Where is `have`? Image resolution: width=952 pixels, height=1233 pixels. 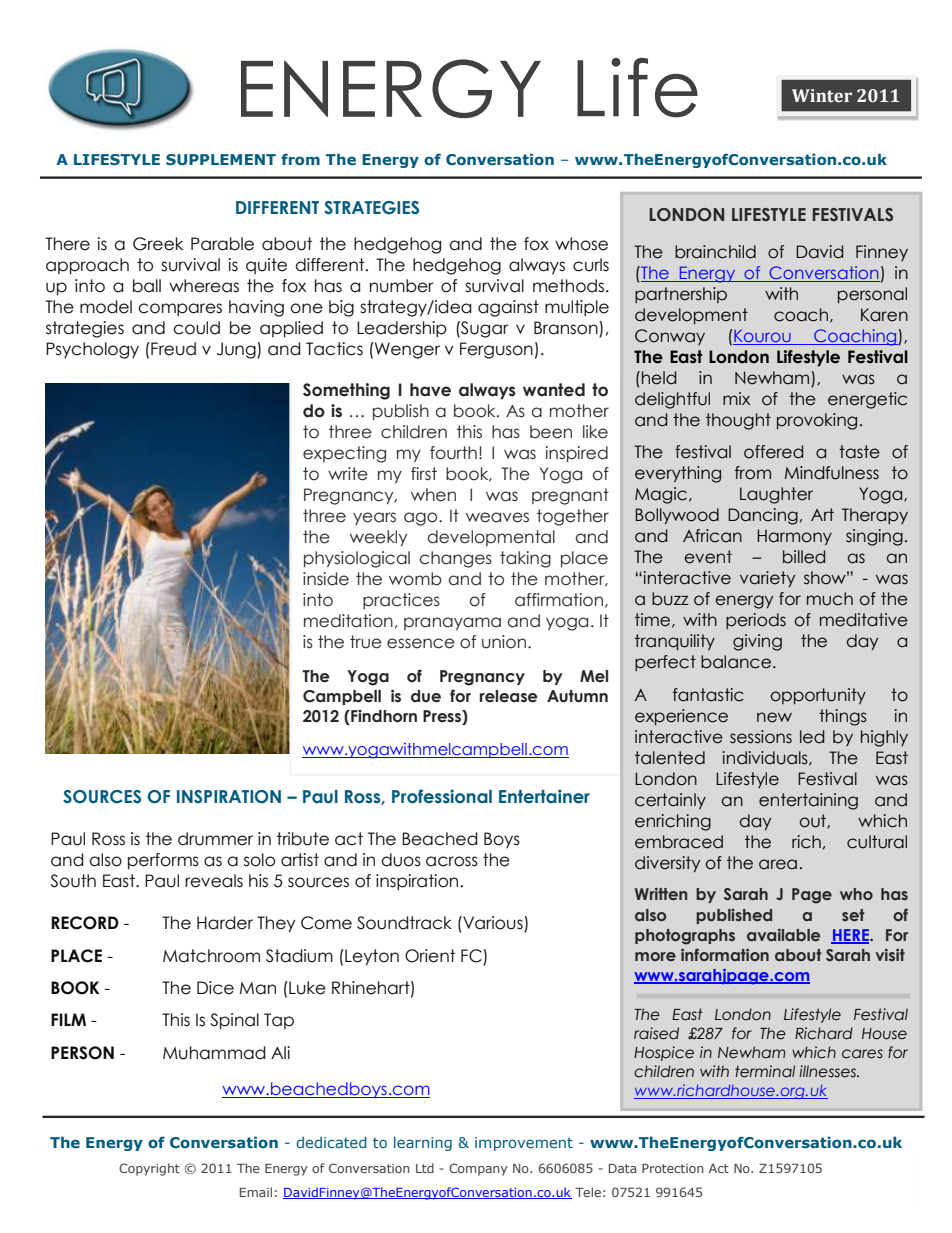 have is located at coordinates (430, 390).
